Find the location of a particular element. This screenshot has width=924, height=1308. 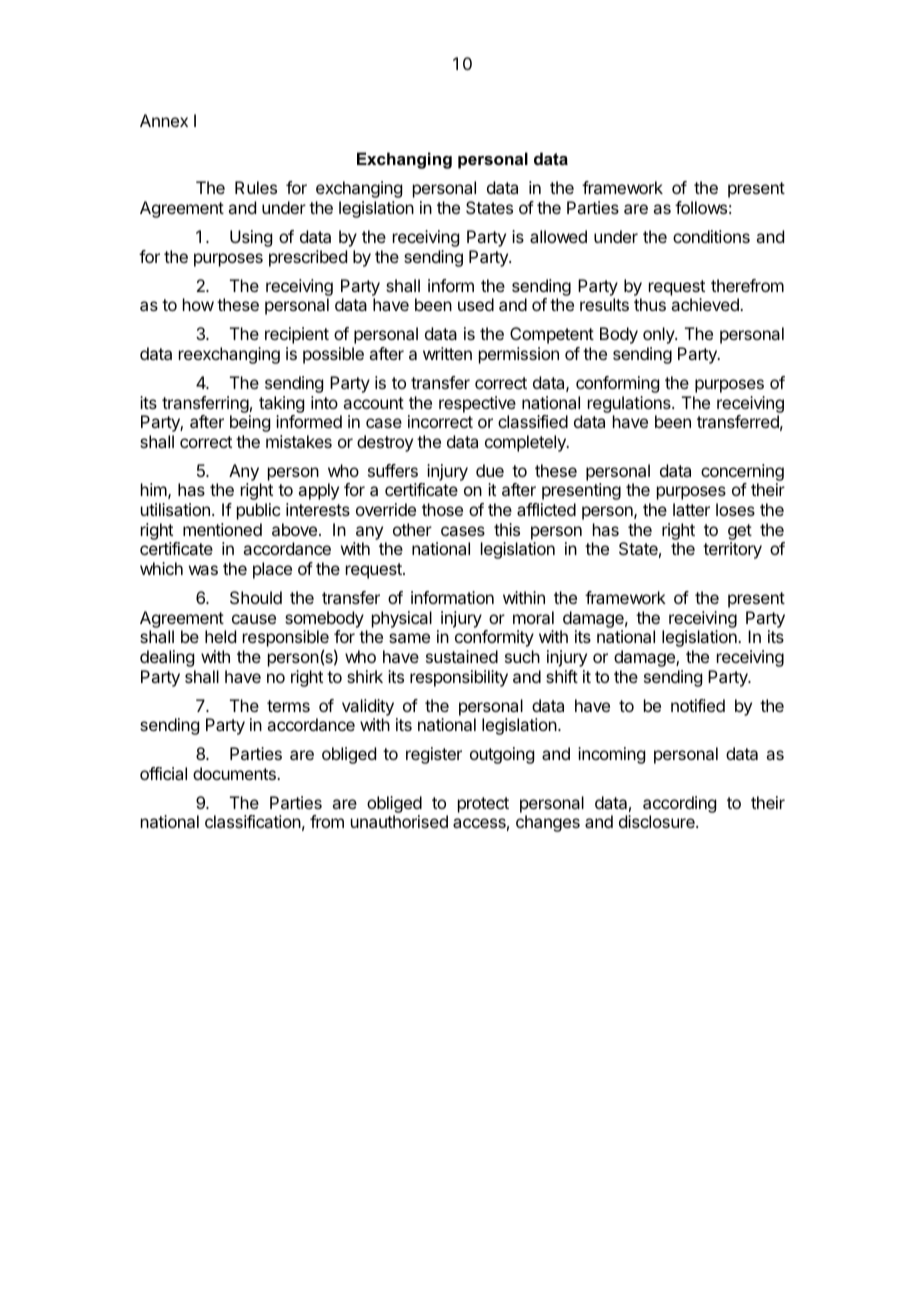

documents is located at coordinates (235, 773).
